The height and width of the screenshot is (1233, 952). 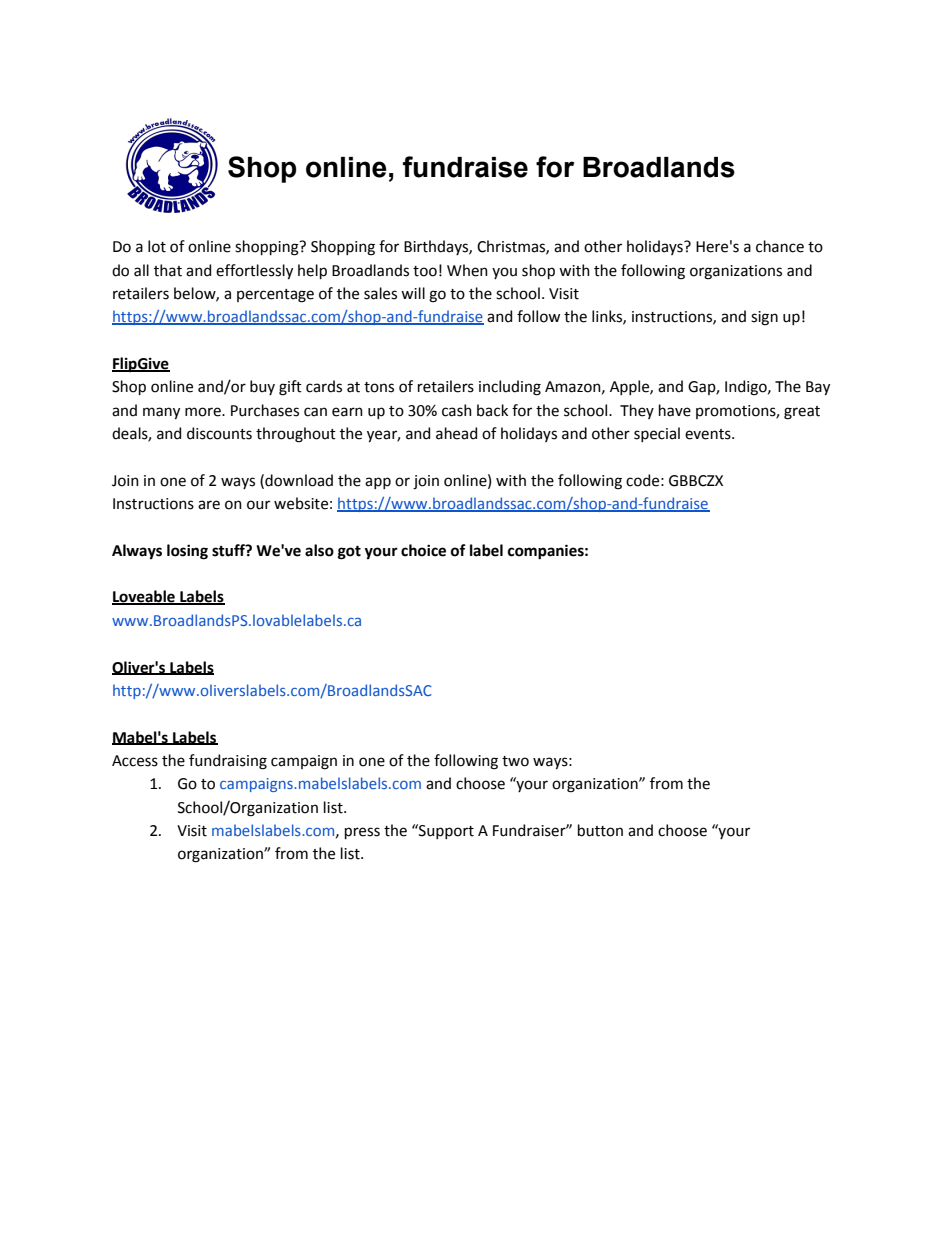 I want to click on discounts, so click(x=219, y=433).
